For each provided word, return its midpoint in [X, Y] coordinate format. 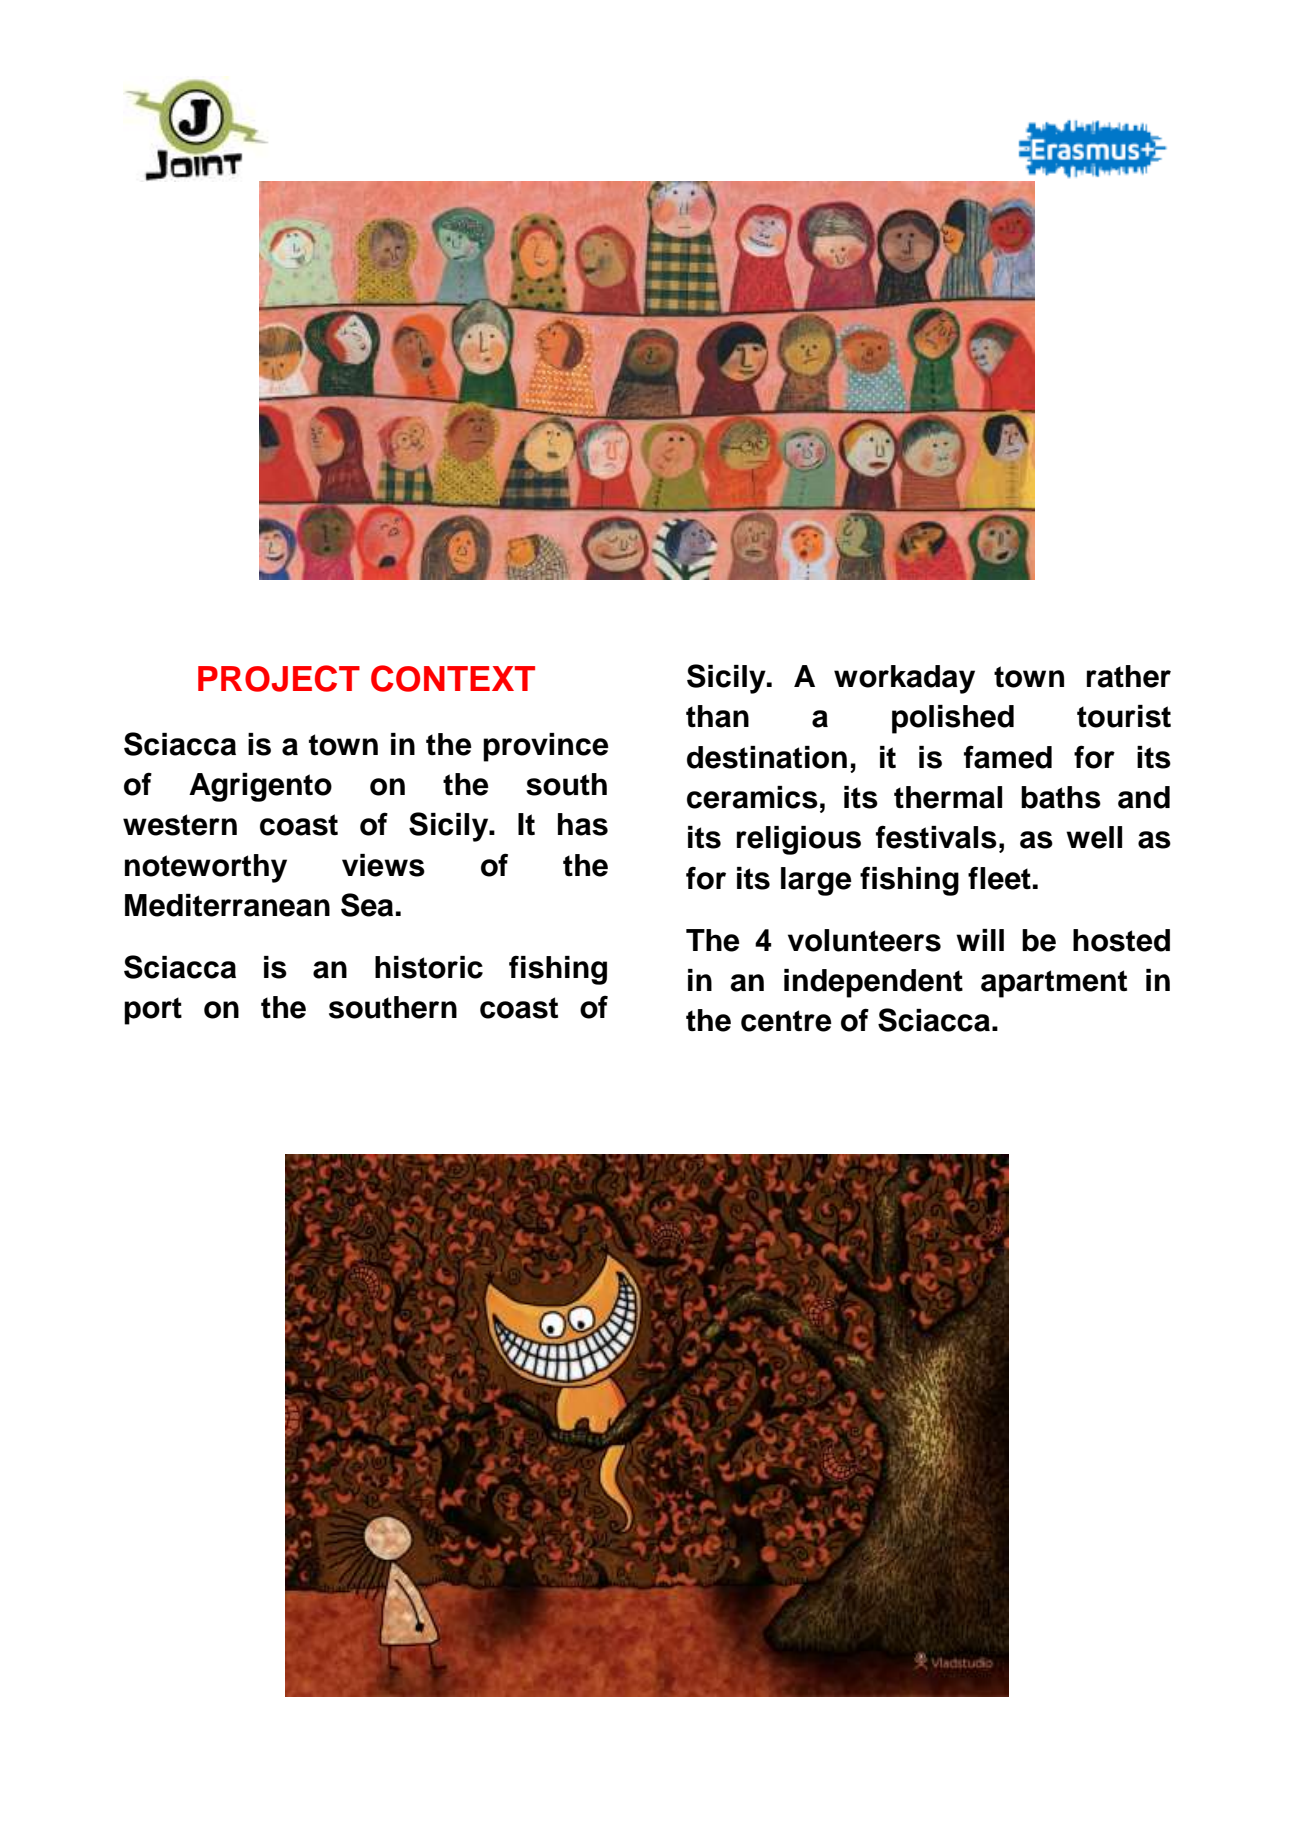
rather [1129, 676]
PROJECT [279, 678]
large [816, 881]
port [153, 1011]
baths [1061, 797]
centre [786, 1021]
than [717, 716]
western [180, 825]
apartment [1054, 984]
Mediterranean [227, 905]
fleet [999, 878]
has [583, 824]
